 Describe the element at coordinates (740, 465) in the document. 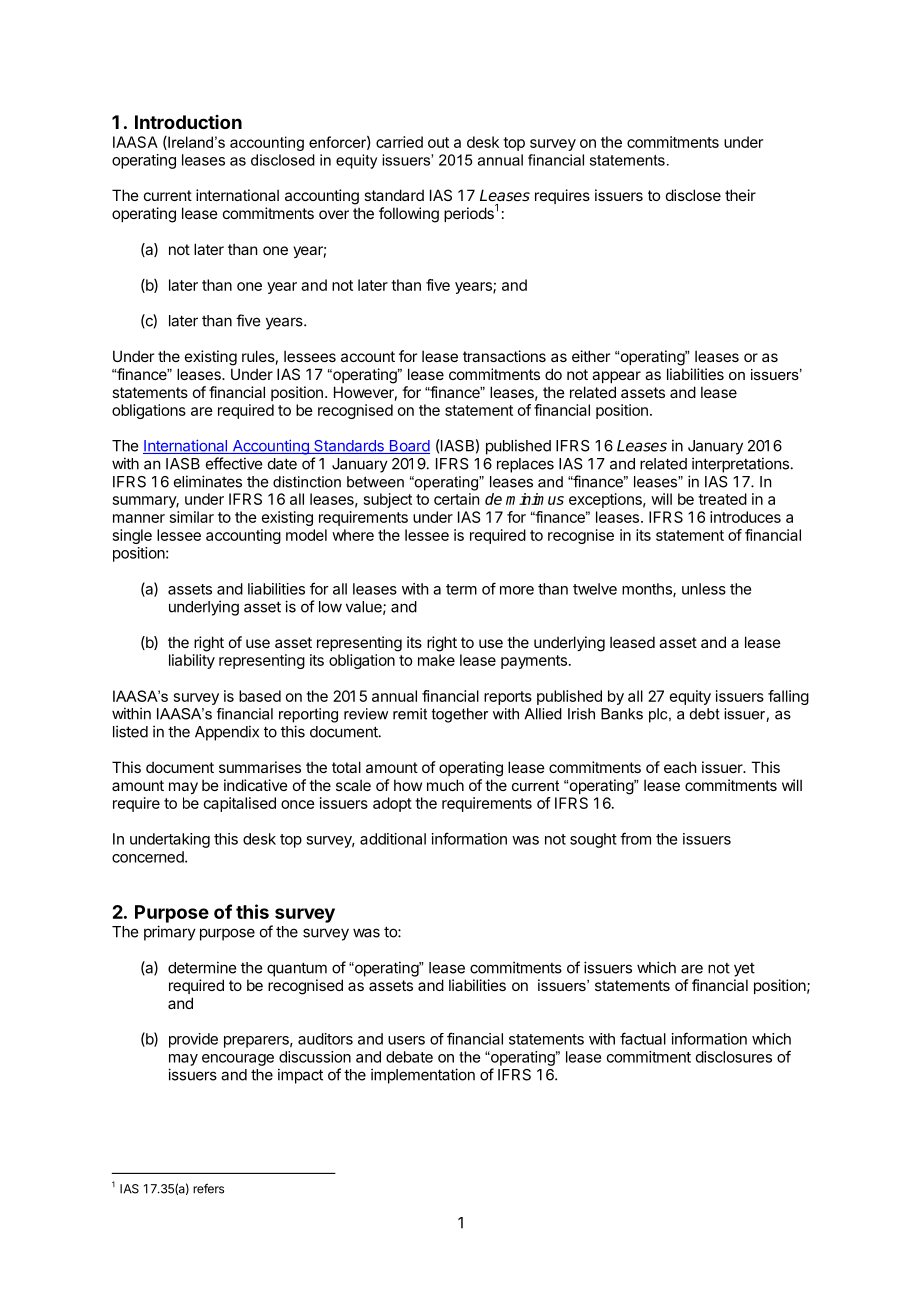

I see `interpretations` at that location.
